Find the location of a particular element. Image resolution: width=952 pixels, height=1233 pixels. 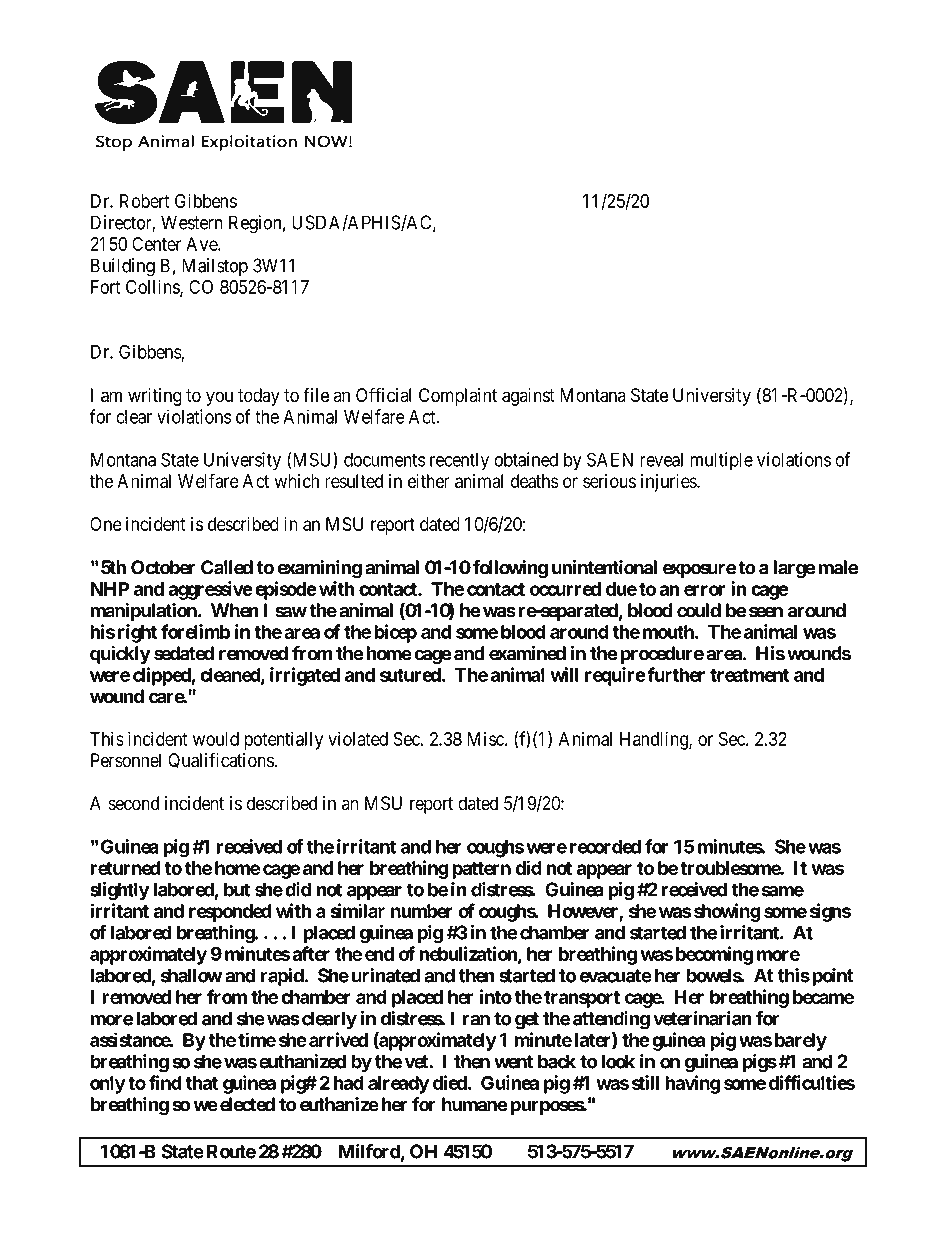

Ave is located at coordinates (202, 244).
